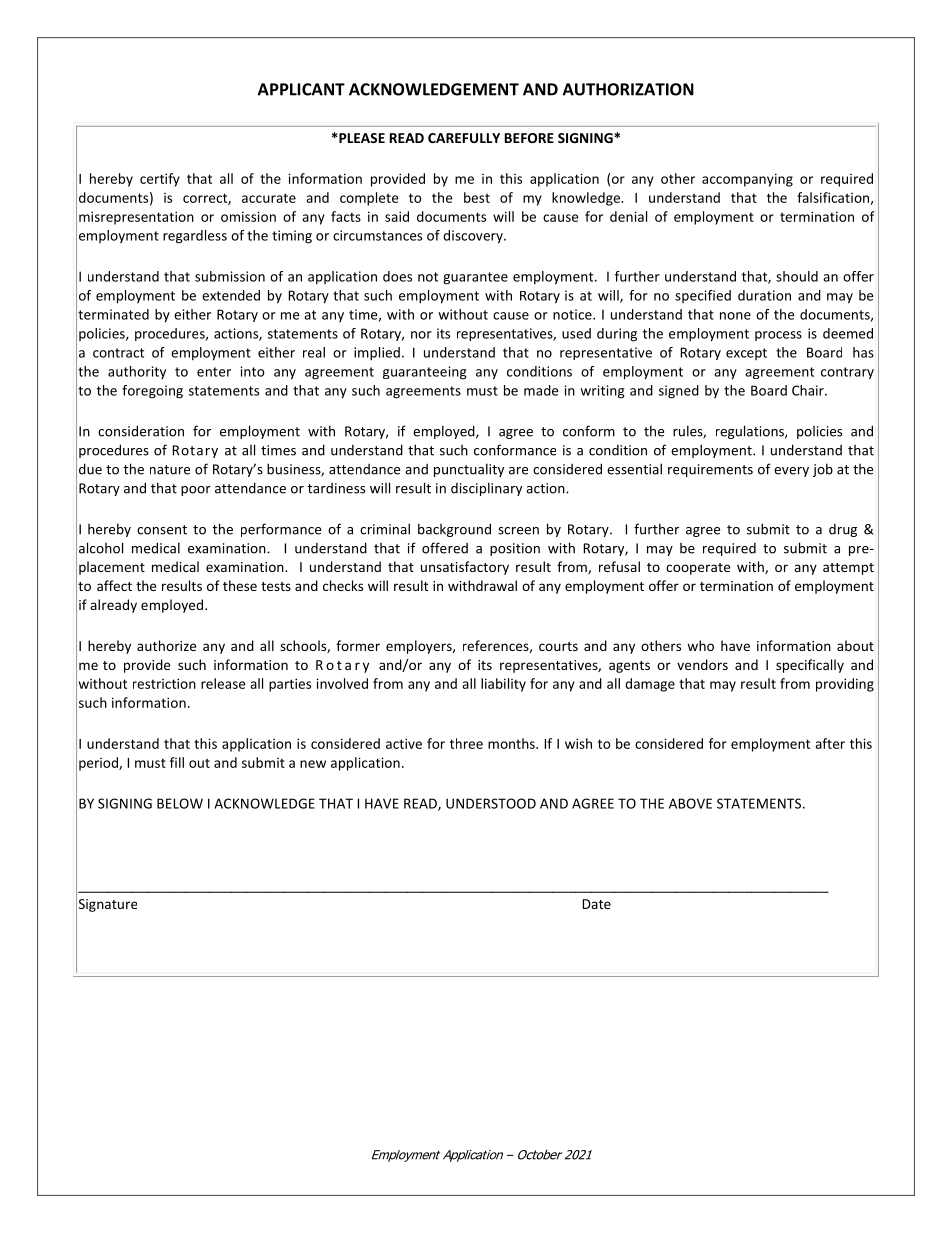  Describe the element at coordinates (180, 803) in the screenshot. I see `BELOW` at that location.
